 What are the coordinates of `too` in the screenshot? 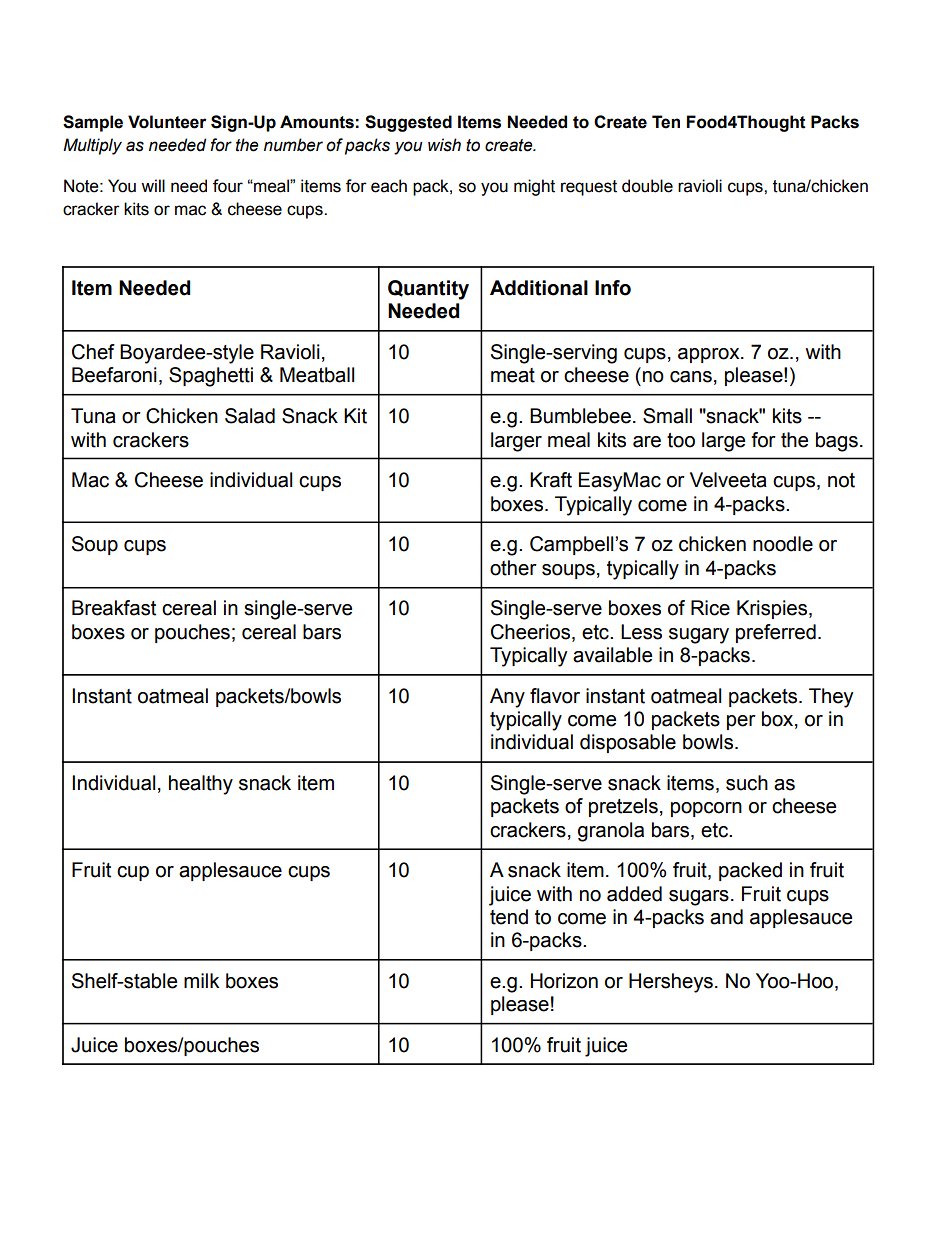 It's located at (681, 440).
